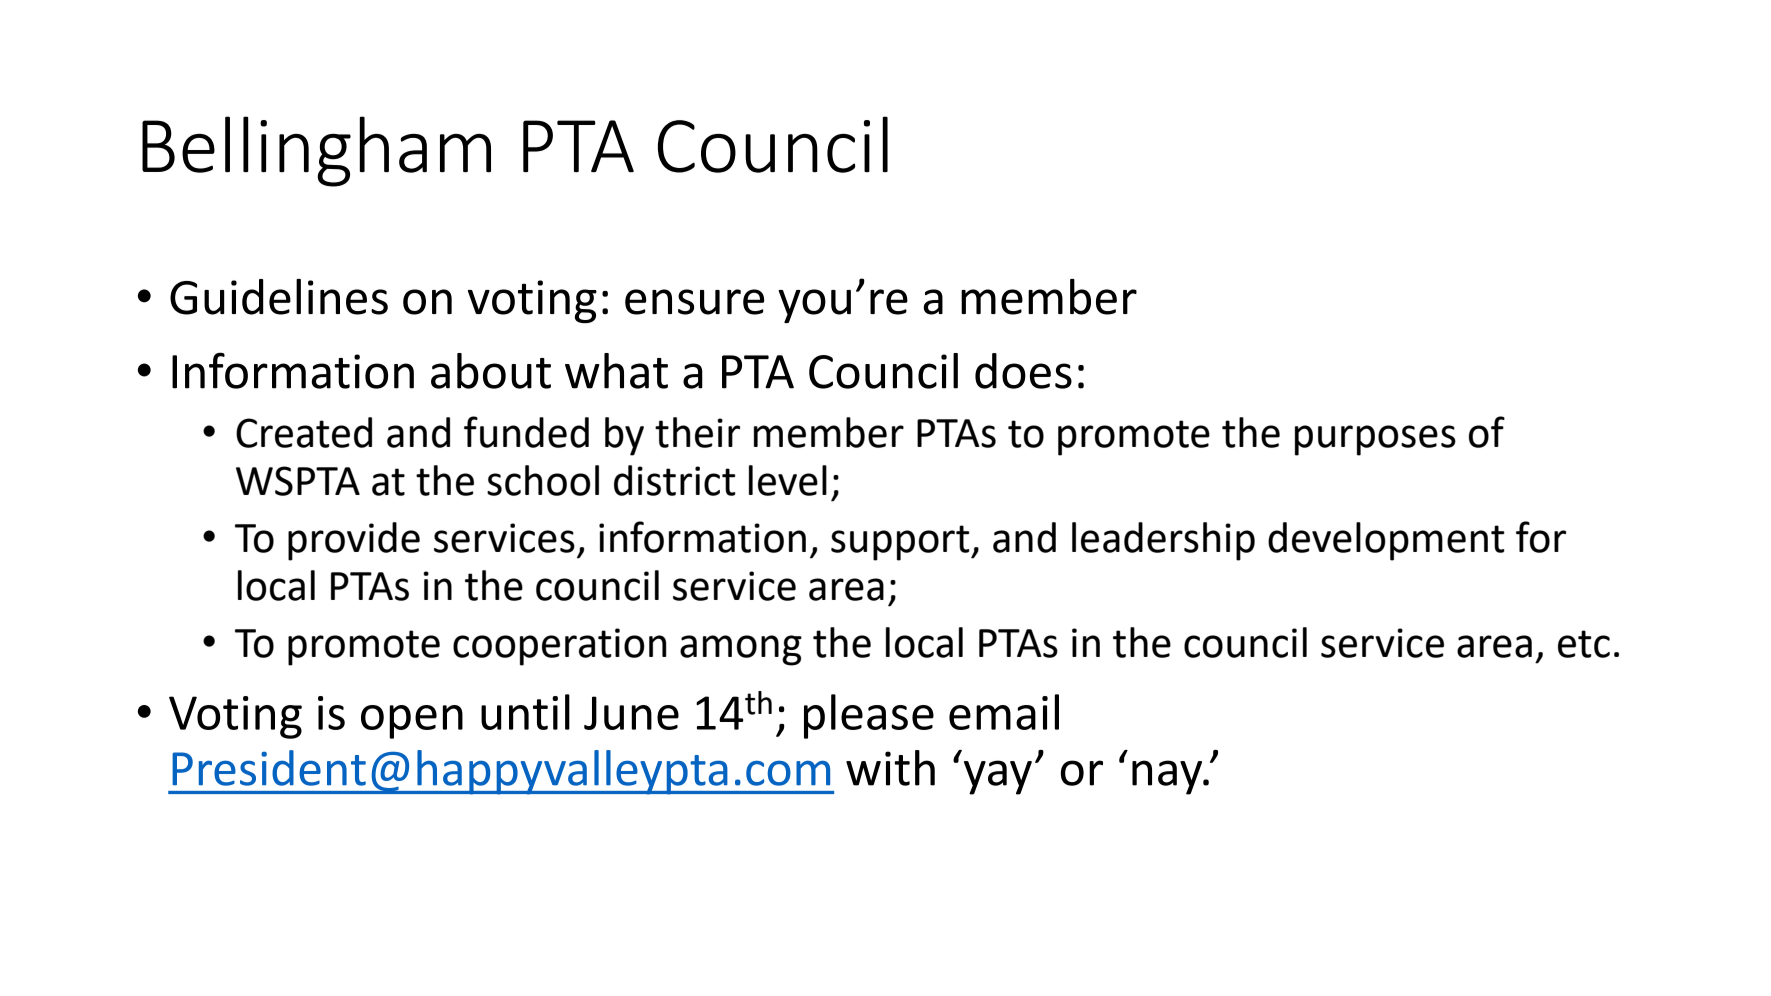 The width and height of the page is (1771, 996). I want to click on etc, so click(1584, 644).
